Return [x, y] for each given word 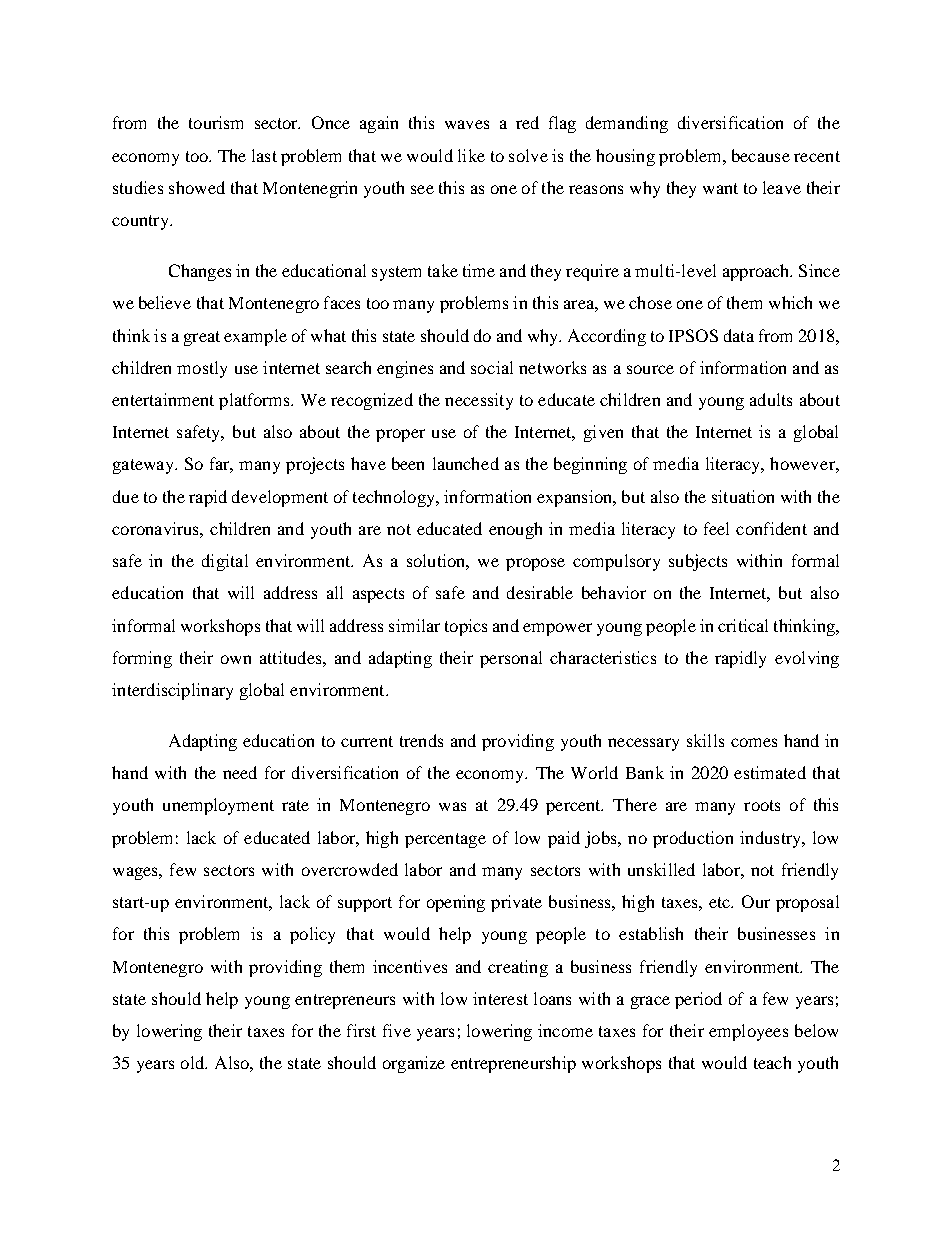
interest [500, 998]
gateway [144, 466]
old [193, 1062]
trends [421, 740]
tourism [216, 122]
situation [743, 496]
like [471, 155]
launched [466, 463]
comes [754, 742]
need [240, 772]
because [761, 155]
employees [748, 1032]
